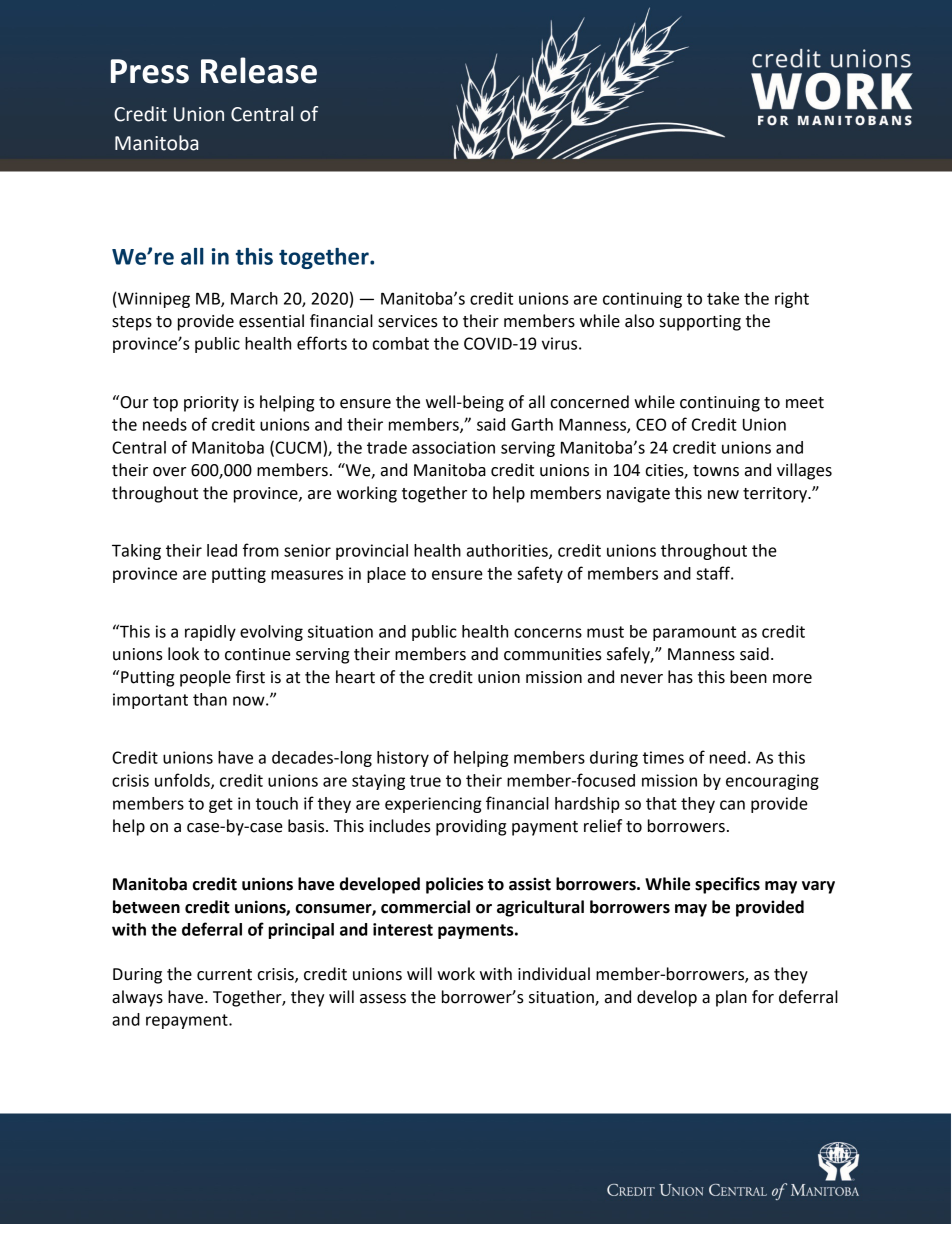  Describe the element at coordinates (259, 70) in the screenshot. I see `Release` at that location.
